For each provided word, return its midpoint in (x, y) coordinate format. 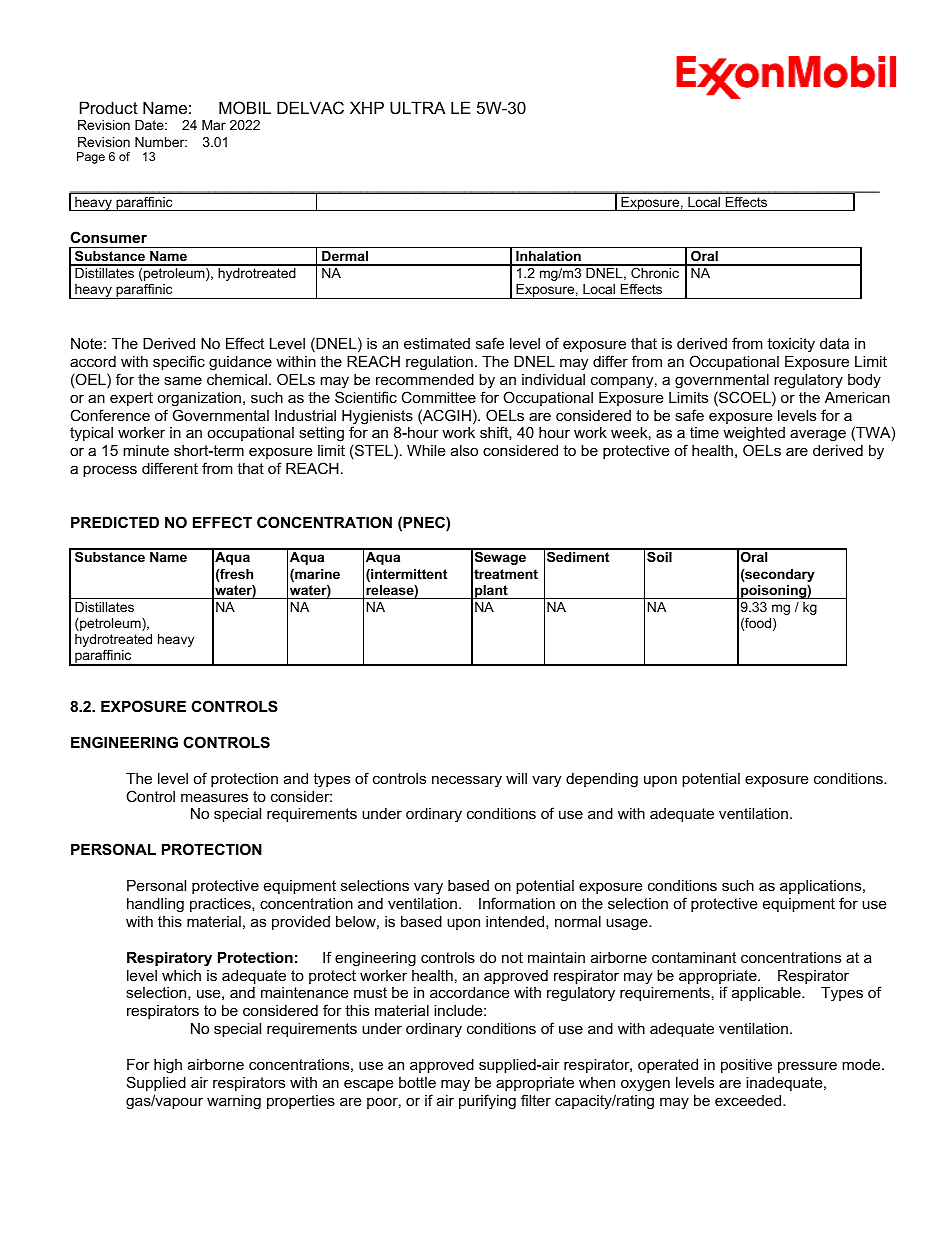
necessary (467, 781)
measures (214, 797)
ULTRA (418, 107)
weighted (754, 436)
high (168, 1066)
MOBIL (245, 107)
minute (146, 450)
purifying (487, 1102)
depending (602, 780)
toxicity (791, 345)
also (464, 450)
